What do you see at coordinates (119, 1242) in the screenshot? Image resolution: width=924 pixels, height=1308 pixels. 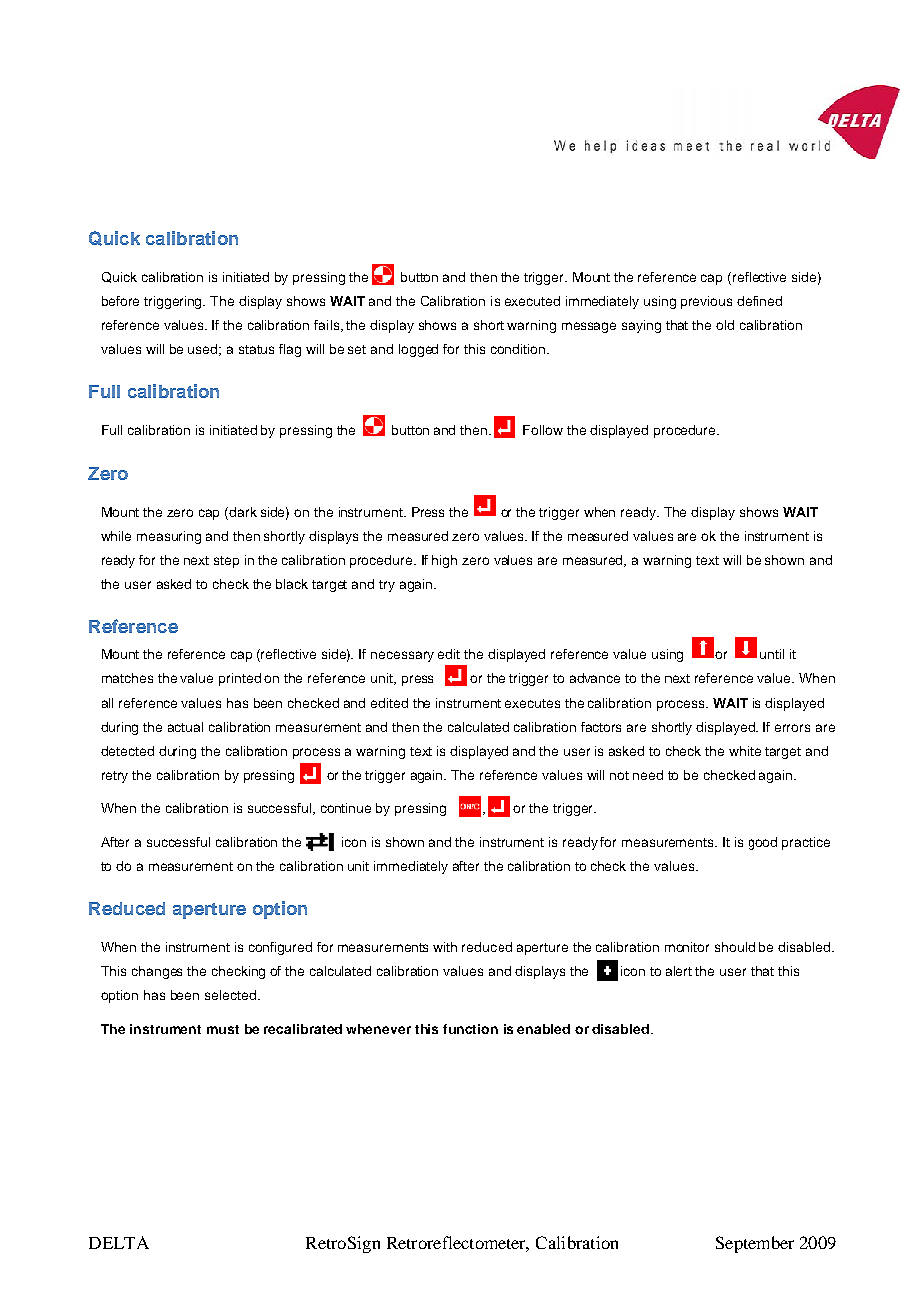 I see `DELTA` at bounding box center [119, 1242].
